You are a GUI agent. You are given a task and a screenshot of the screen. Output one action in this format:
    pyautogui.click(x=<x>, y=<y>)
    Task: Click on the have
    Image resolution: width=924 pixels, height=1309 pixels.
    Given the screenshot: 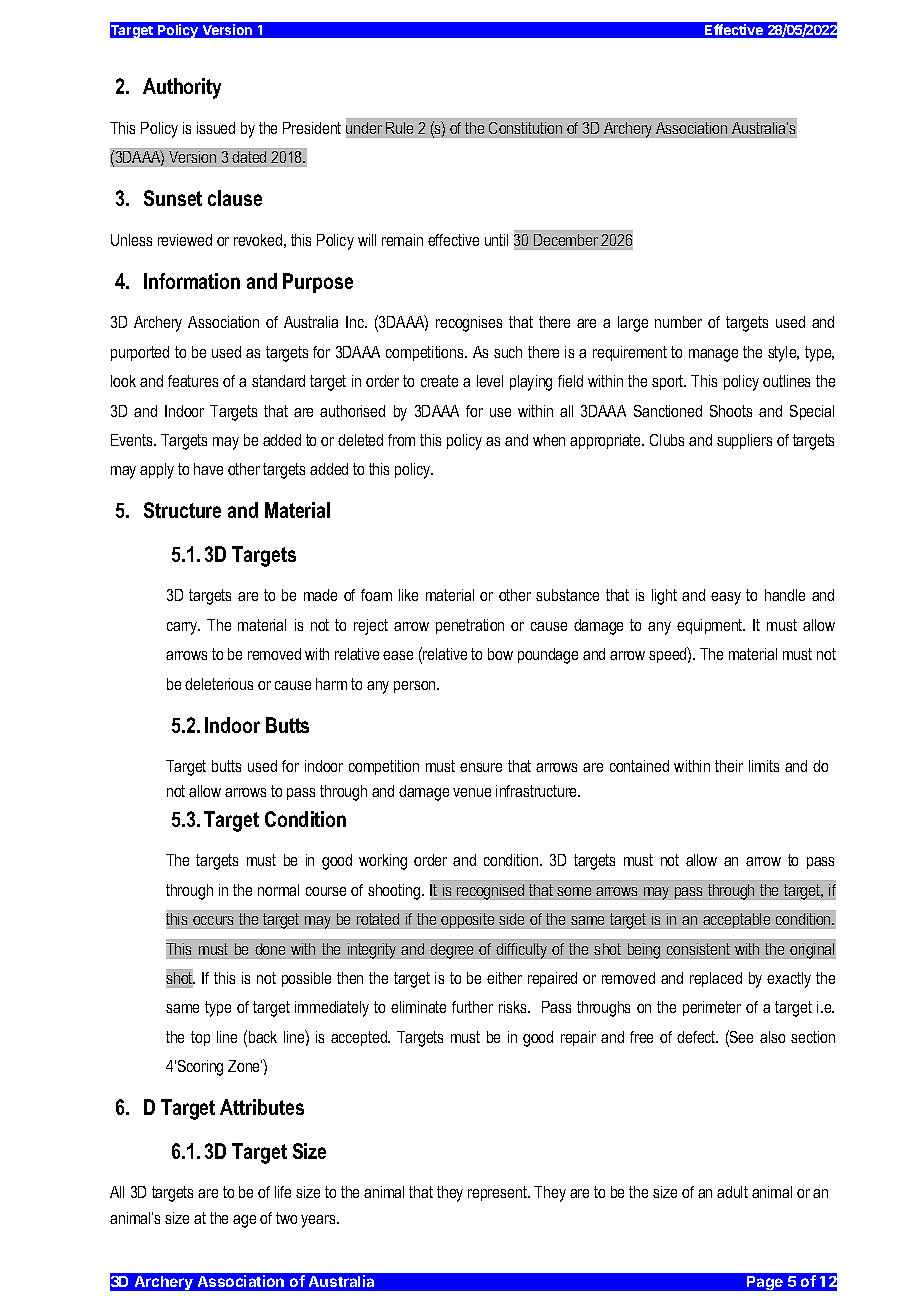 What is the action you would take?
    pyautogui.click(x=208, y=469)
